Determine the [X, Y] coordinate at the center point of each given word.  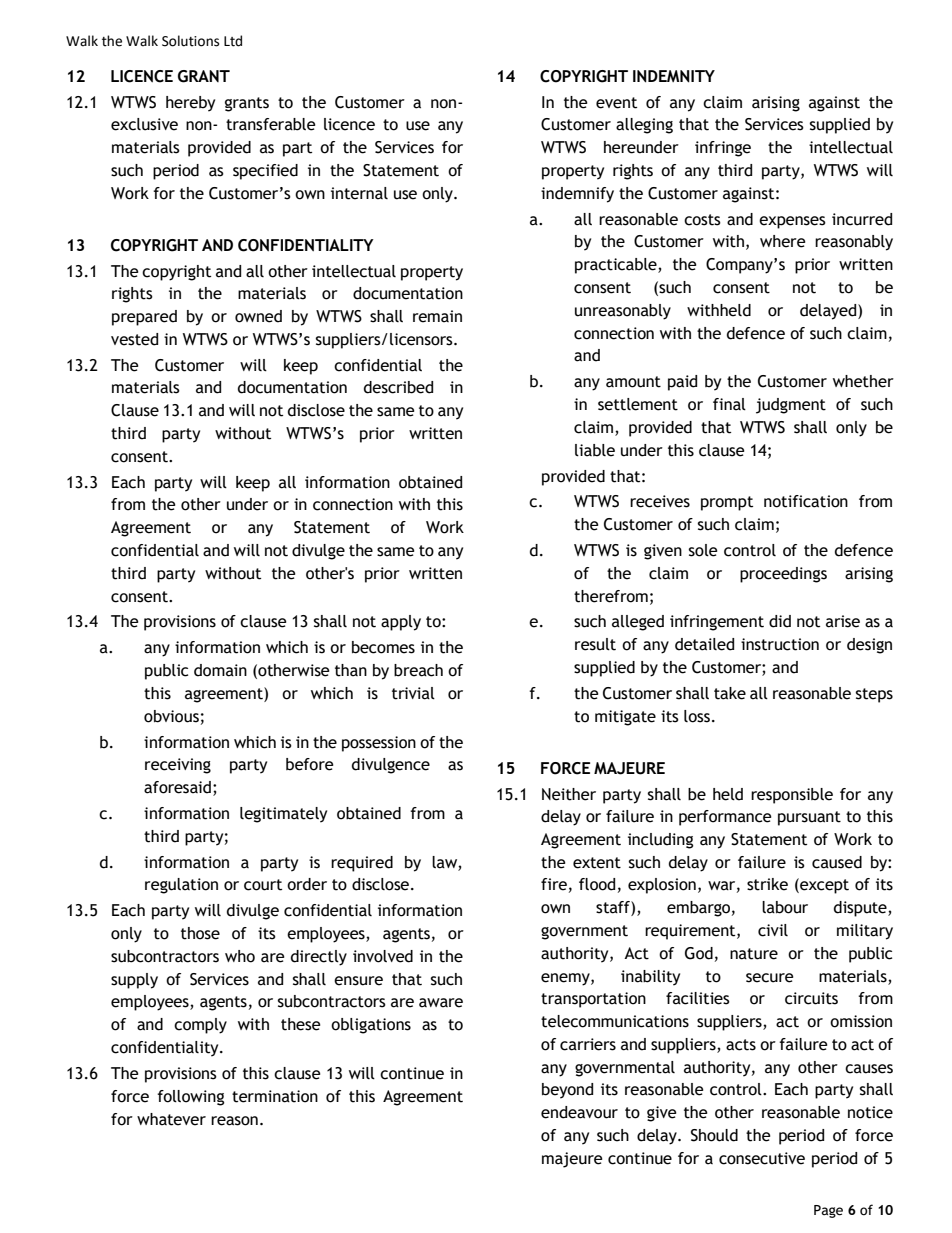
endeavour [579, 1112]
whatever [171, 1119]
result [595, 644]
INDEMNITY [674, 76]
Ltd [233, 41]
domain [220, 670]
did [780, 621]
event [616, 103]
